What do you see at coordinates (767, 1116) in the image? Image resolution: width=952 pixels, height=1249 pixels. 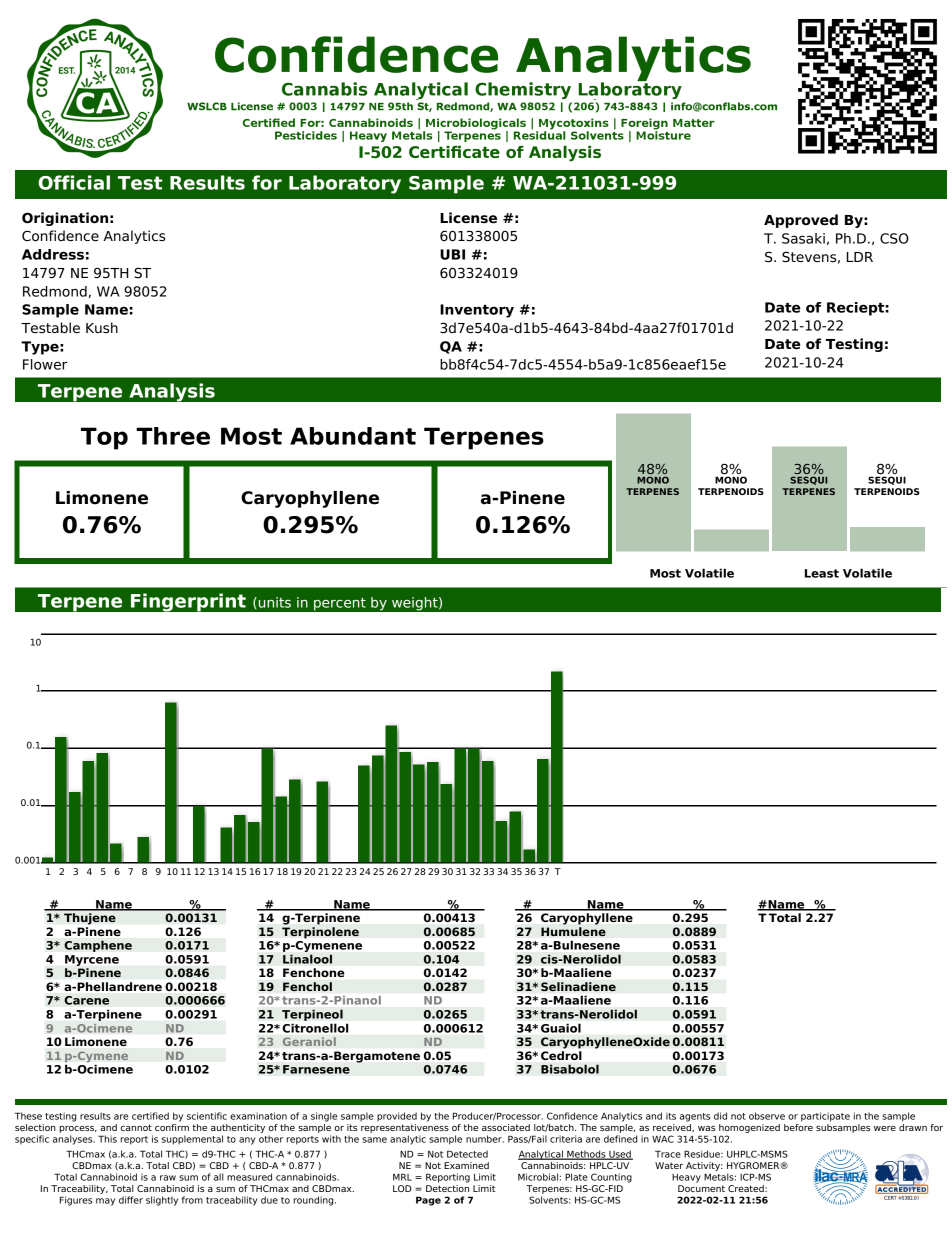 I see `observe` at bounding box center [767, 1116].
